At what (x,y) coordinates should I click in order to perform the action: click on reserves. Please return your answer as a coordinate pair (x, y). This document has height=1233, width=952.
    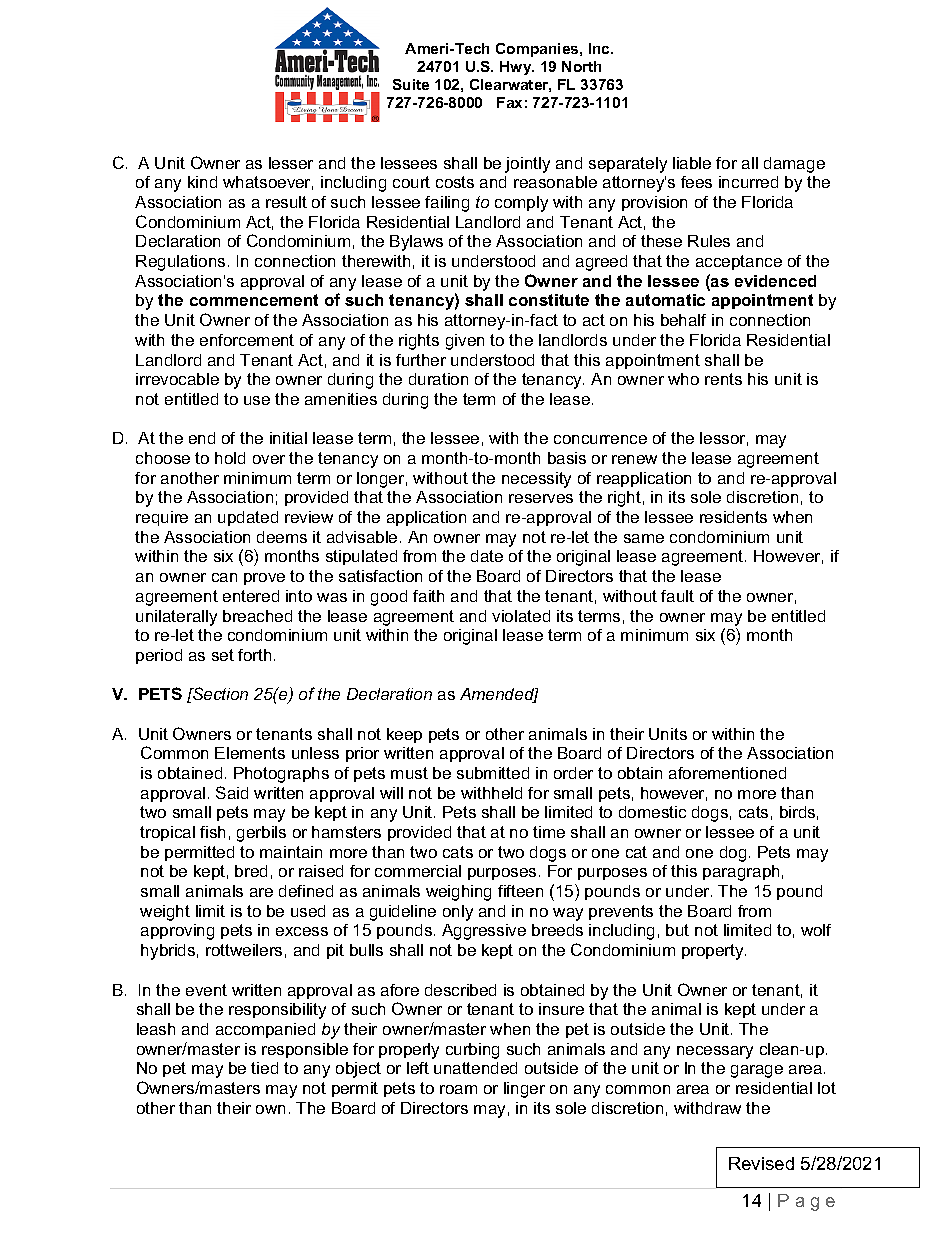
    Looking at the image, I should click on (541, 498).
